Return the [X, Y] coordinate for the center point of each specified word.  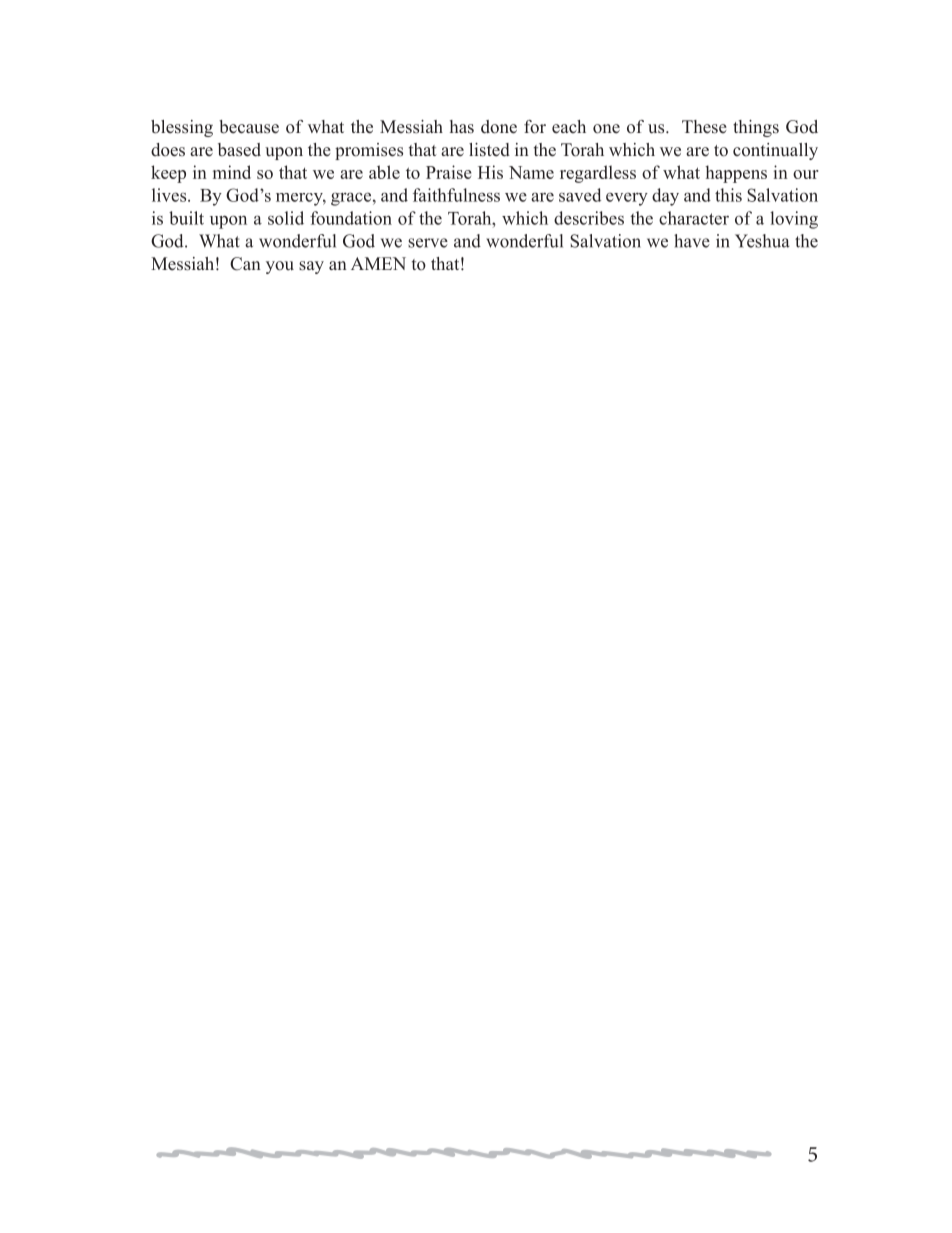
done [499, 127]
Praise [449, 172]
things [756, 128]
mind [232, 172]
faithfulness [456, 195]
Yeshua [762, 241]
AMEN [378, 263]
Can [245, 264]
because [249, 127]
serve [428, 243]
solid [286, 218]
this [728, 195]
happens [736, 174]
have [692, 241]
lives [170, 195]
